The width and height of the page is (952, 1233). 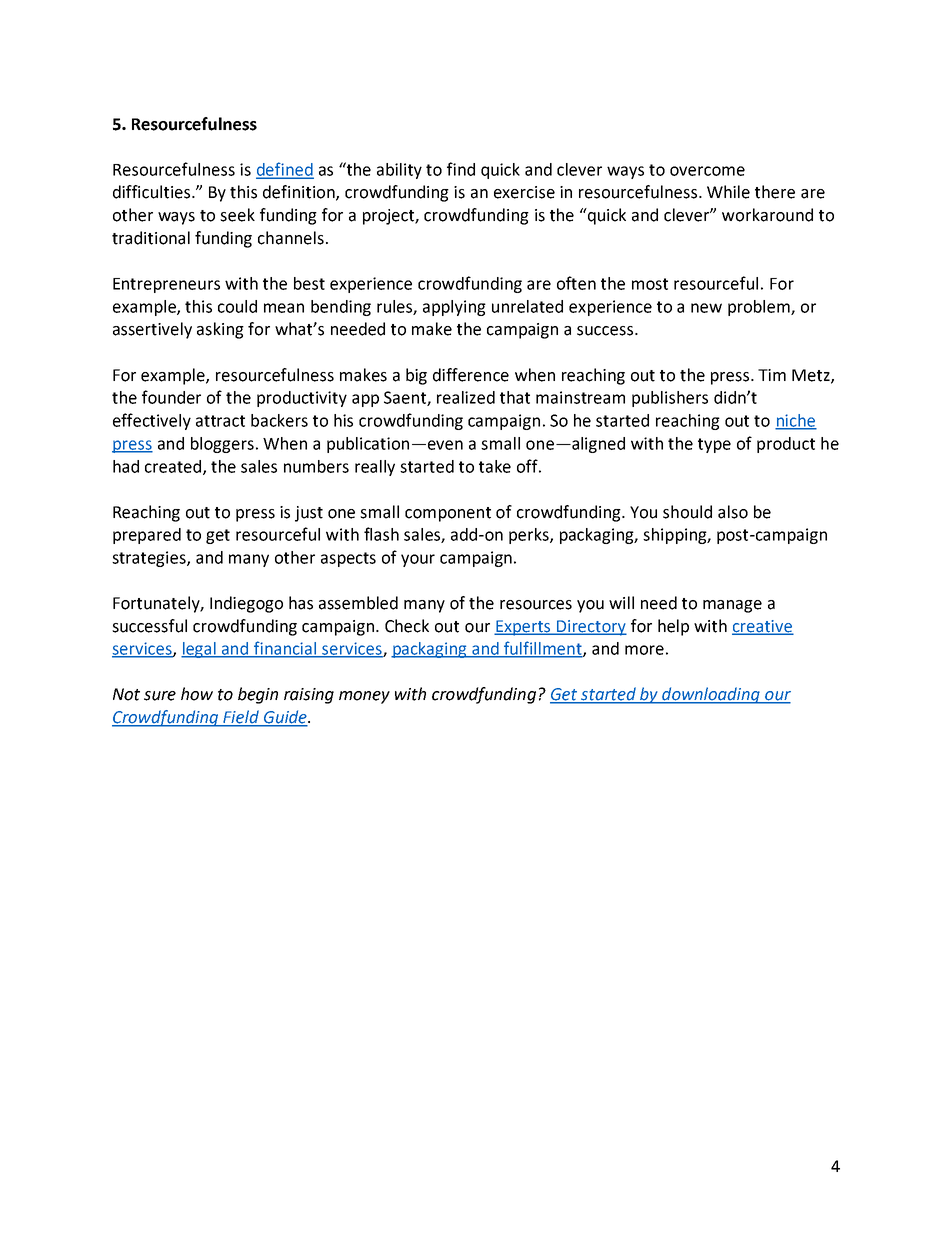 What do you see at coordinates (772, 375) in the page?
I see `Tim` at bounding box center [772, 375].
